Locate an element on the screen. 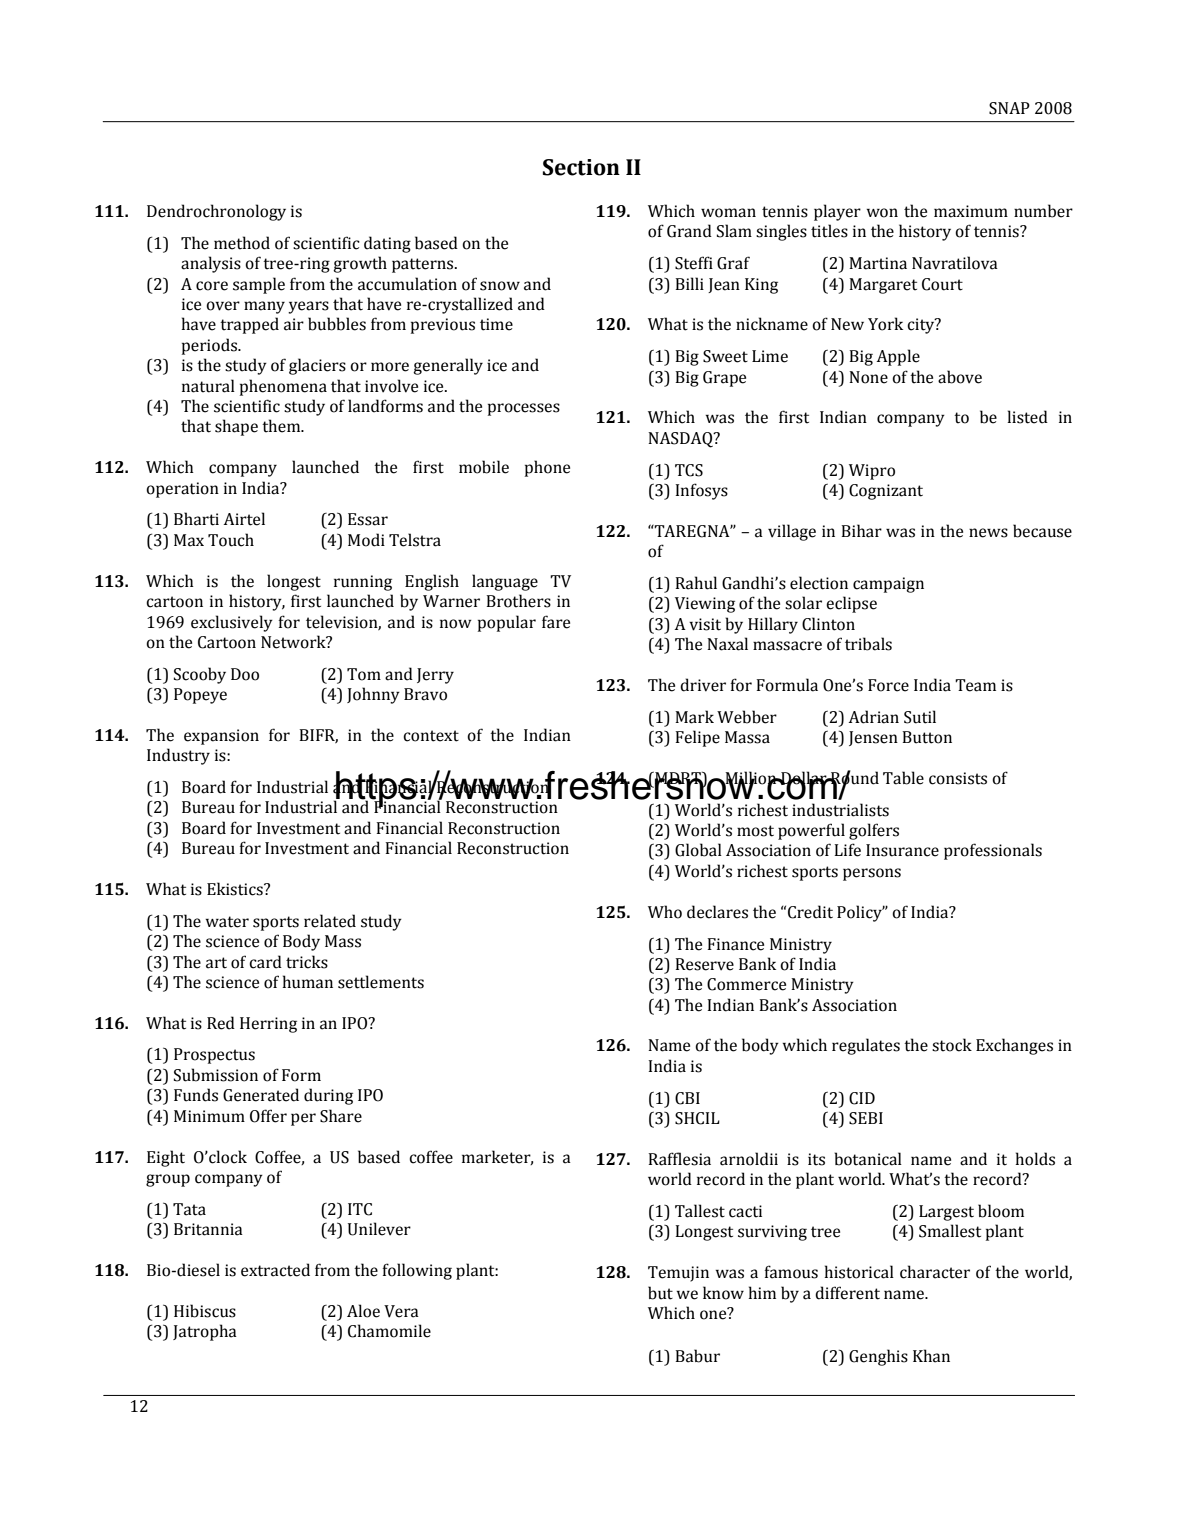 The width and height of the screenshot is (1184, 1532). above is located at coordinates (960, 377).
